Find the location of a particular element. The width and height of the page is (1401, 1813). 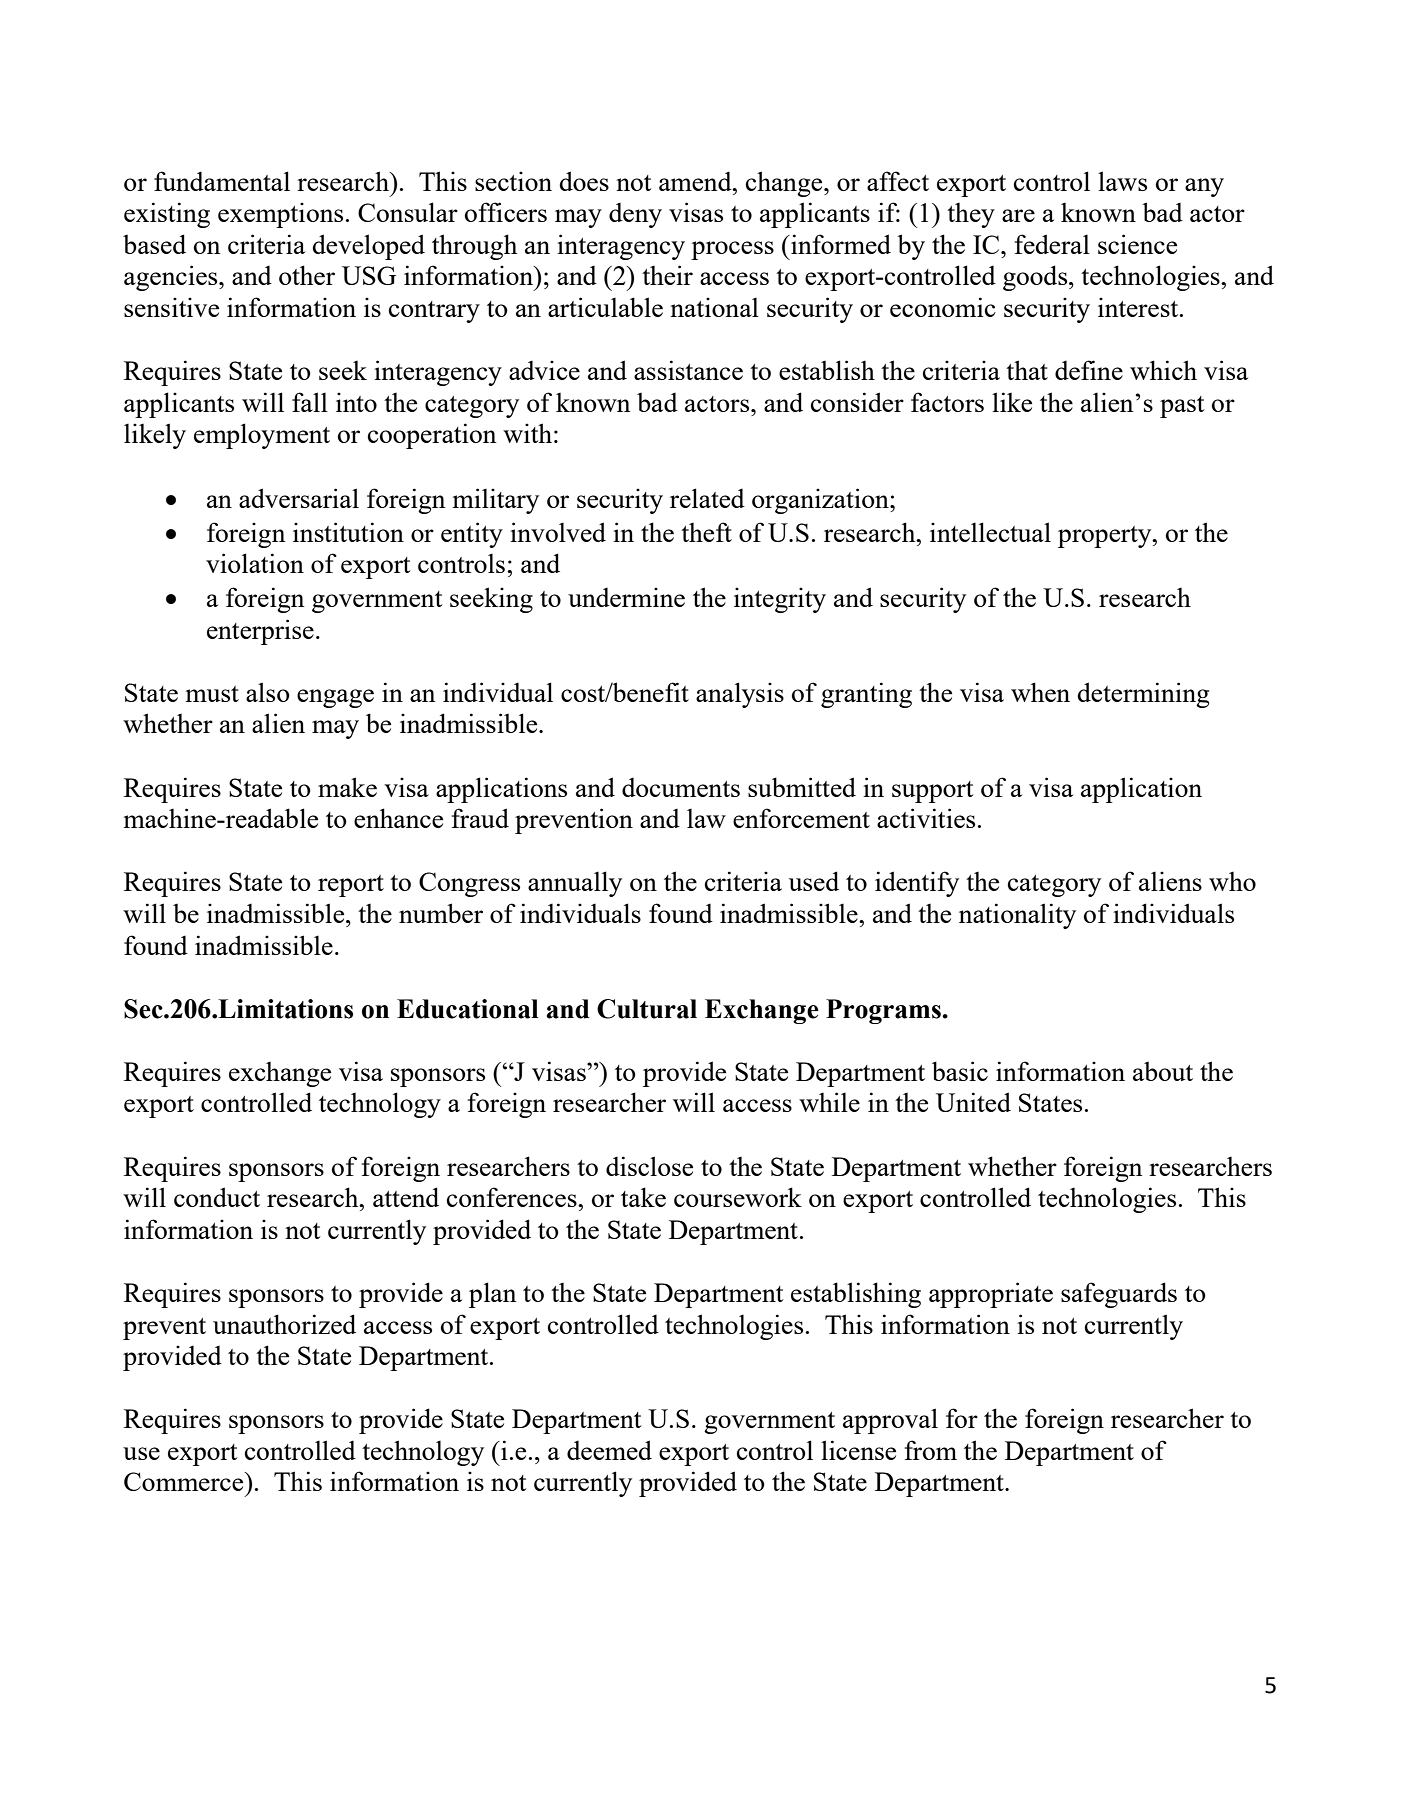

Cultural is located at coordinates (647, 1009).
